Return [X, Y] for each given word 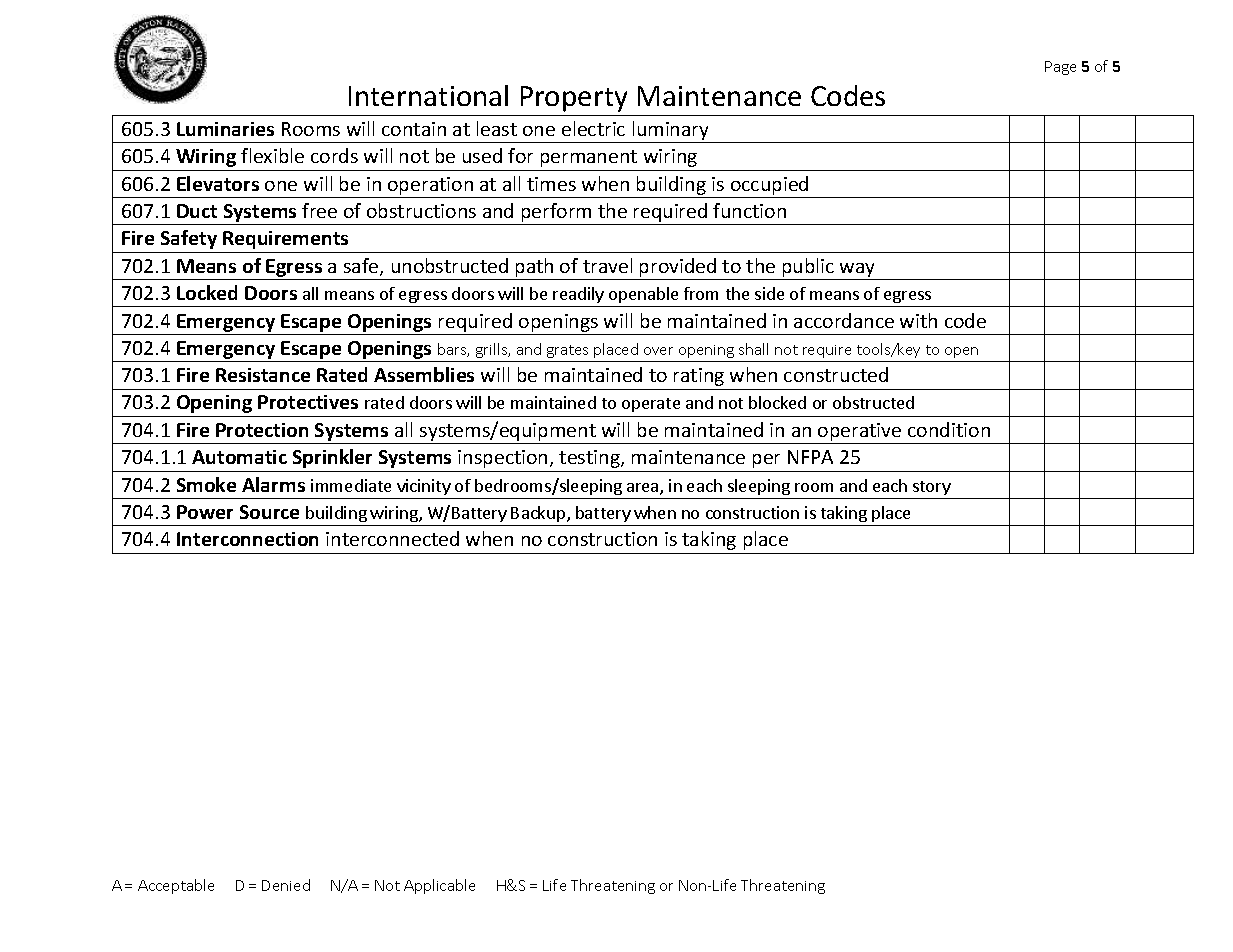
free [319, 210]
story [932, 488]
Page [1060, 68]
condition [949, 429]
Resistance [263, 375]
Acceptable [176, 886]
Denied [286, 885]
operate [651, 405]
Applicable [439, 886]
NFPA [810, 457]
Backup [539, 514]
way [857, 270]
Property [574, 99]
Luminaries [225, 129]
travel [607, 265]
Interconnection [247, 539]
